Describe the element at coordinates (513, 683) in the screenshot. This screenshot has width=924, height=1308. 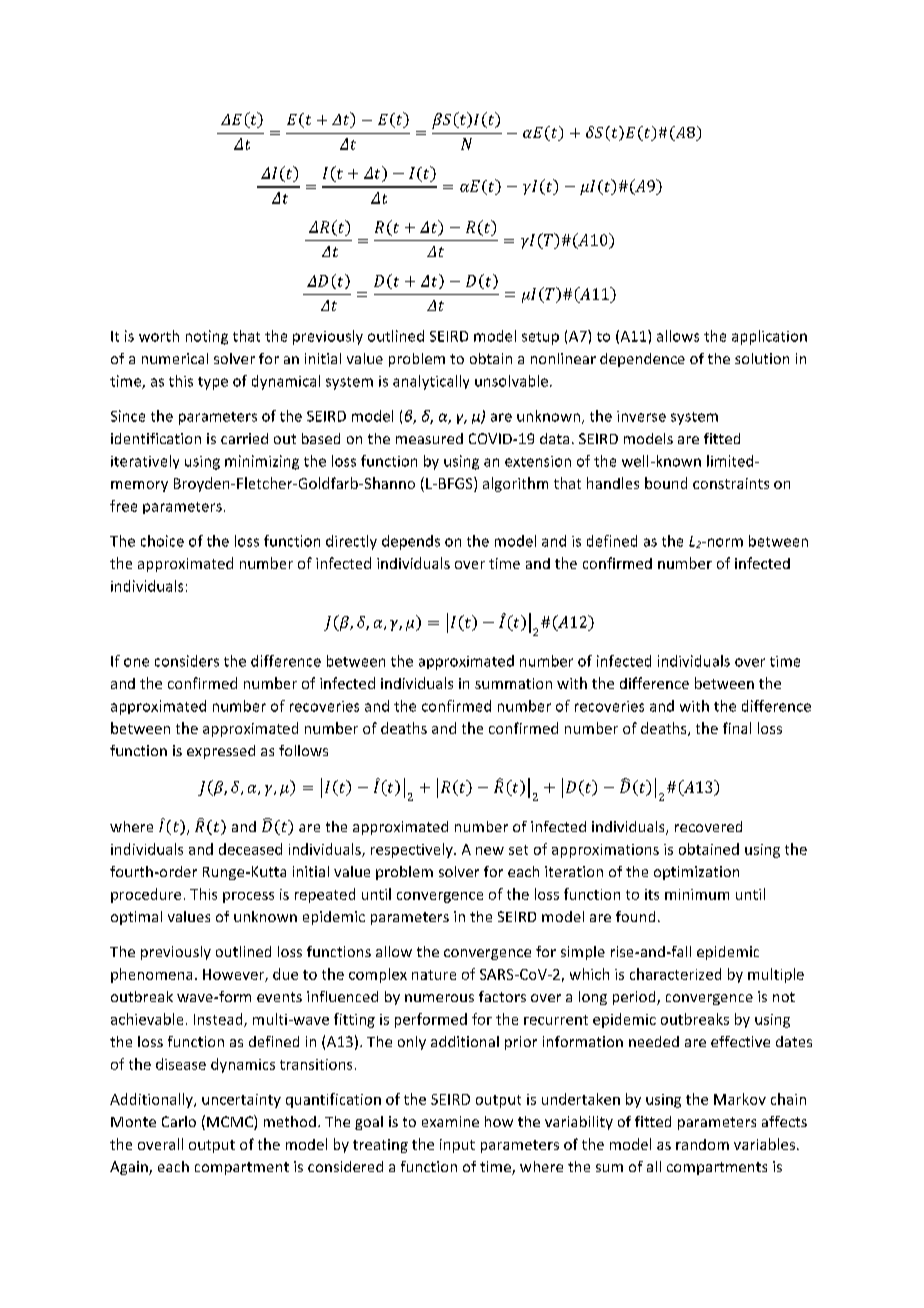
I see `summation` at that location.
